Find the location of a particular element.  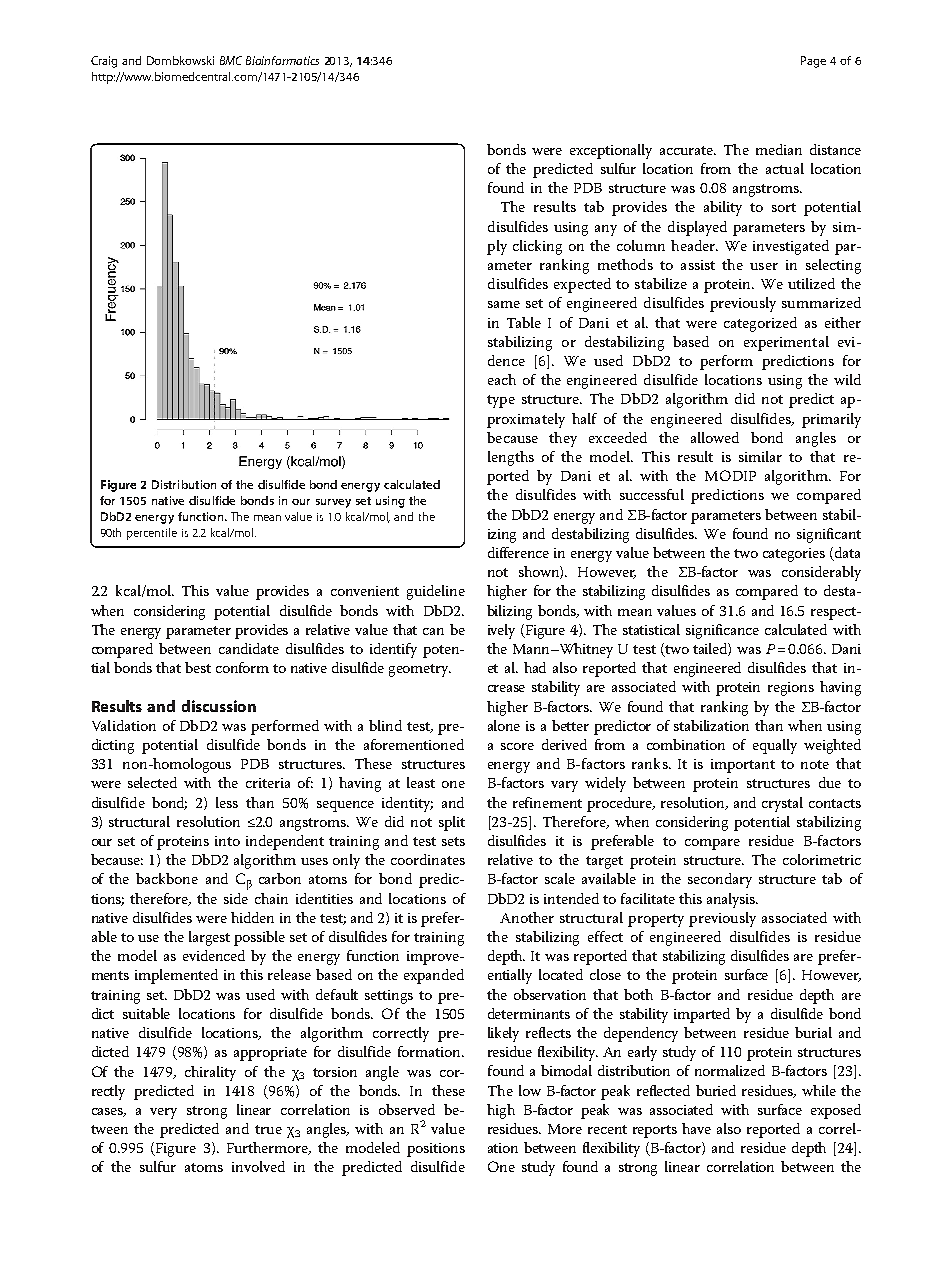

BMC is located at coordinates (231, 60).
